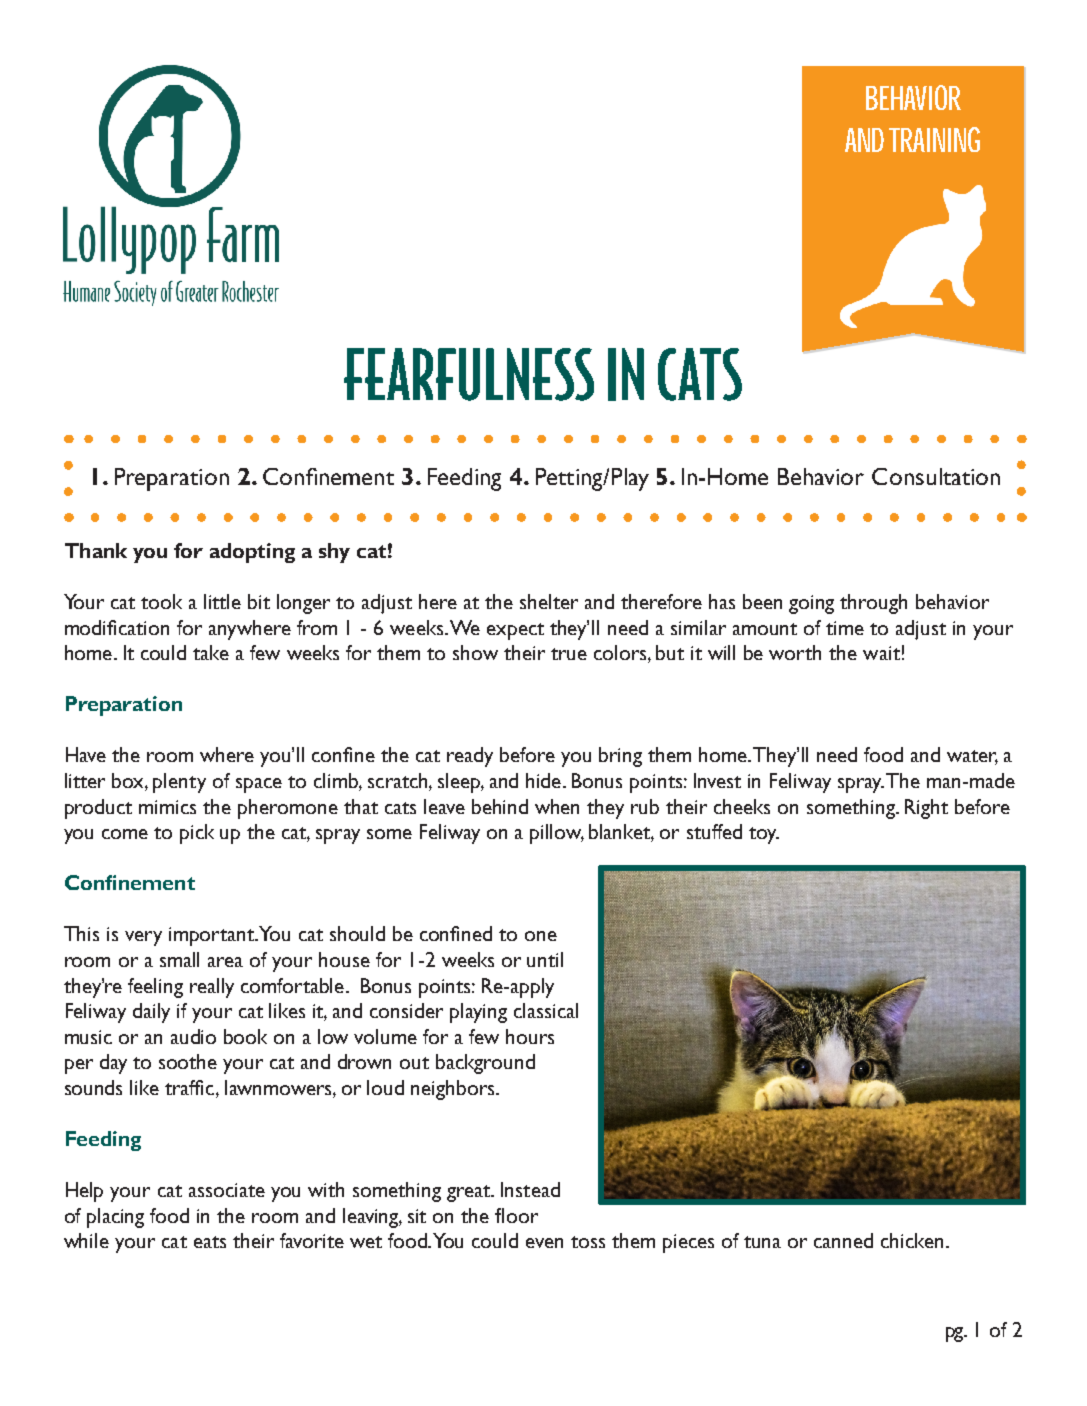 Image resolution: width=1087 pixels, height=1406 pixels. Describe the element at coordinates (516, 1215) in the screenshot. I see `floor` at that location.
